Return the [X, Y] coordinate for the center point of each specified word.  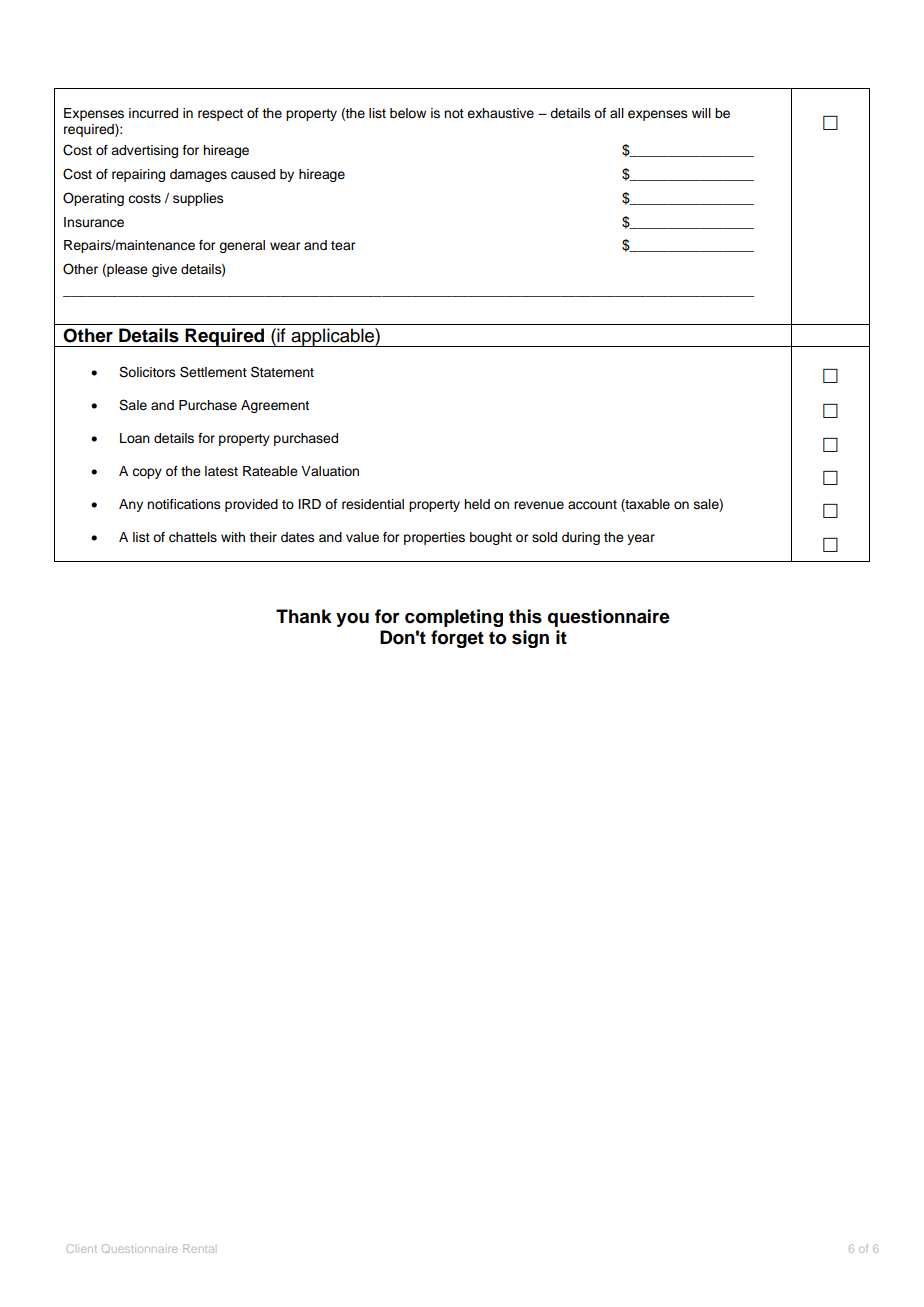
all [617, 113]
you [352, 620]
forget [457, 639]
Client [82, 1248]
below [408, 113]
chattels [193, 537]
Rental [198, 1248]
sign [530, 639]
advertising [144, 151]
